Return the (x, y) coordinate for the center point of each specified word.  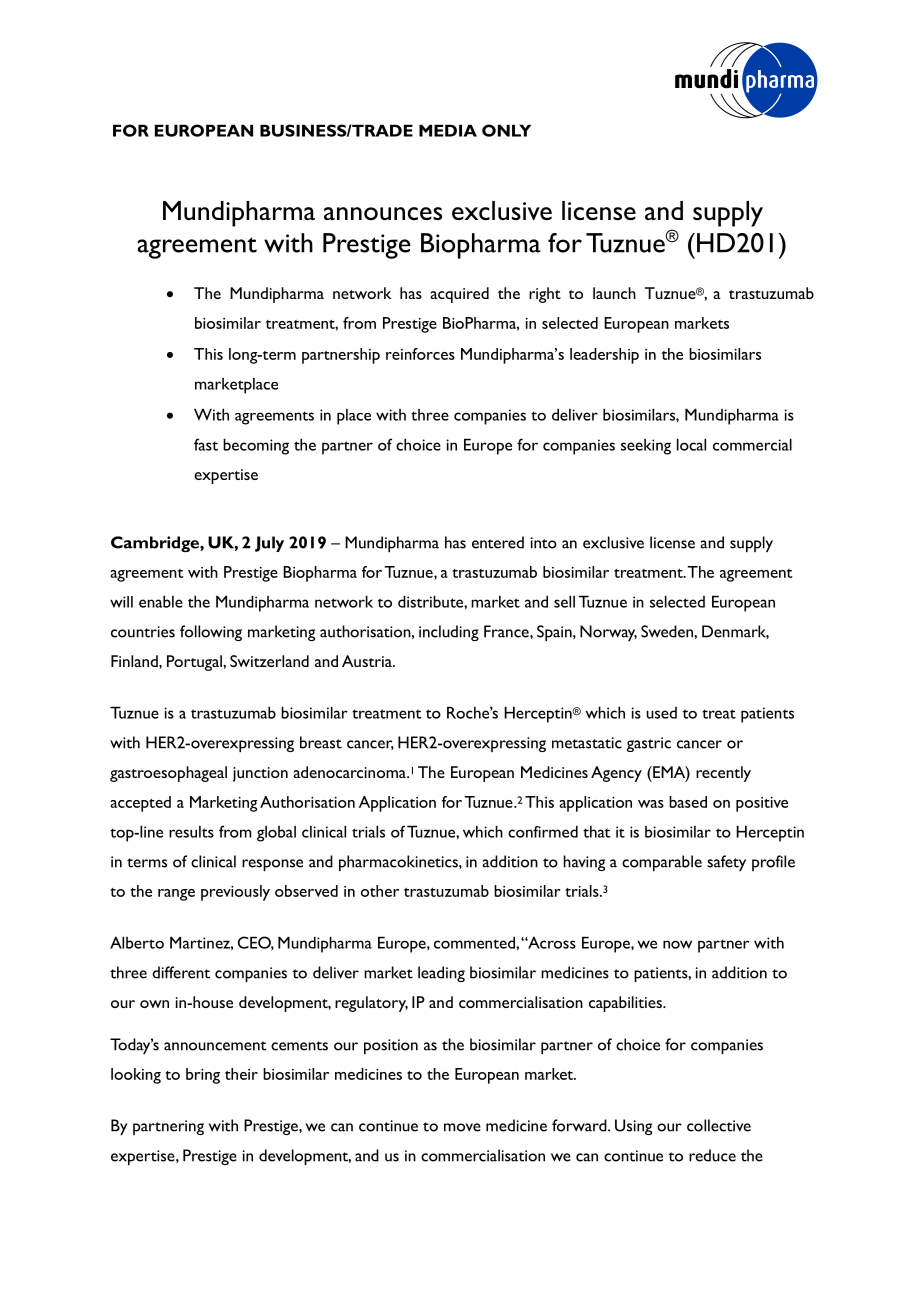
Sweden (668, 631)
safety (726, 863)
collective (719, 1125)
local (691, 444)
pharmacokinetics (399, 863)
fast (206, 444)
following (211, 633)
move (462, 1127)
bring (203, 1076)
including (449, 633)
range (176, 895)
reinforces (420, 354)
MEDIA (448, 130)
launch (614, 293)
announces (383, 213)
